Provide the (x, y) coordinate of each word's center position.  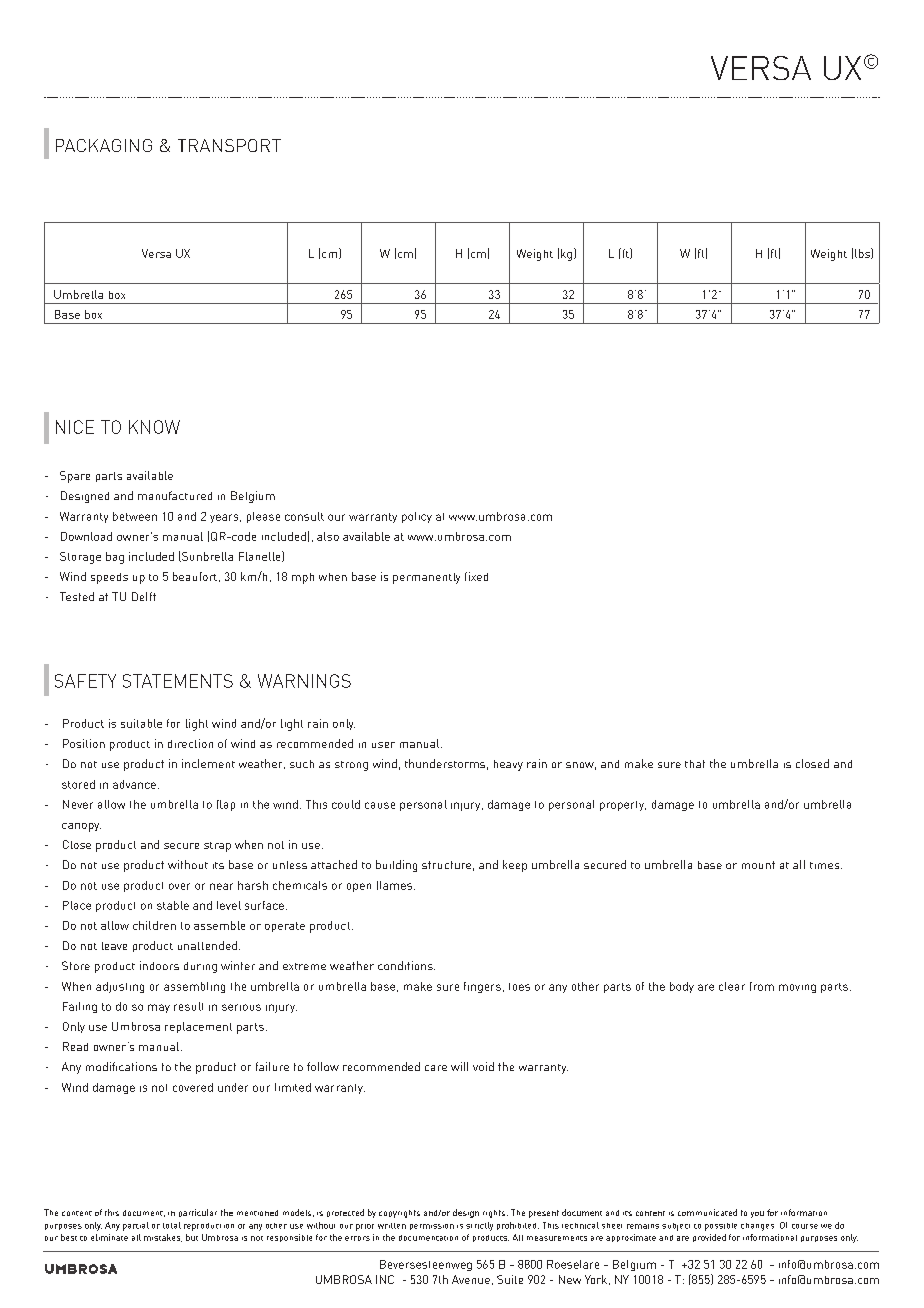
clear (732, 986)
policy (417, 517)
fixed (476, 576)
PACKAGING (104, 145)
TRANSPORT (229, 145)
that (695, 764)
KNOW (154, 427)
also (328, 536)
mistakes (163, 1238)
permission (432, 1227)
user (383, 745)
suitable (141, 723)
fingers (482, 987)
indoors (159, 965)
